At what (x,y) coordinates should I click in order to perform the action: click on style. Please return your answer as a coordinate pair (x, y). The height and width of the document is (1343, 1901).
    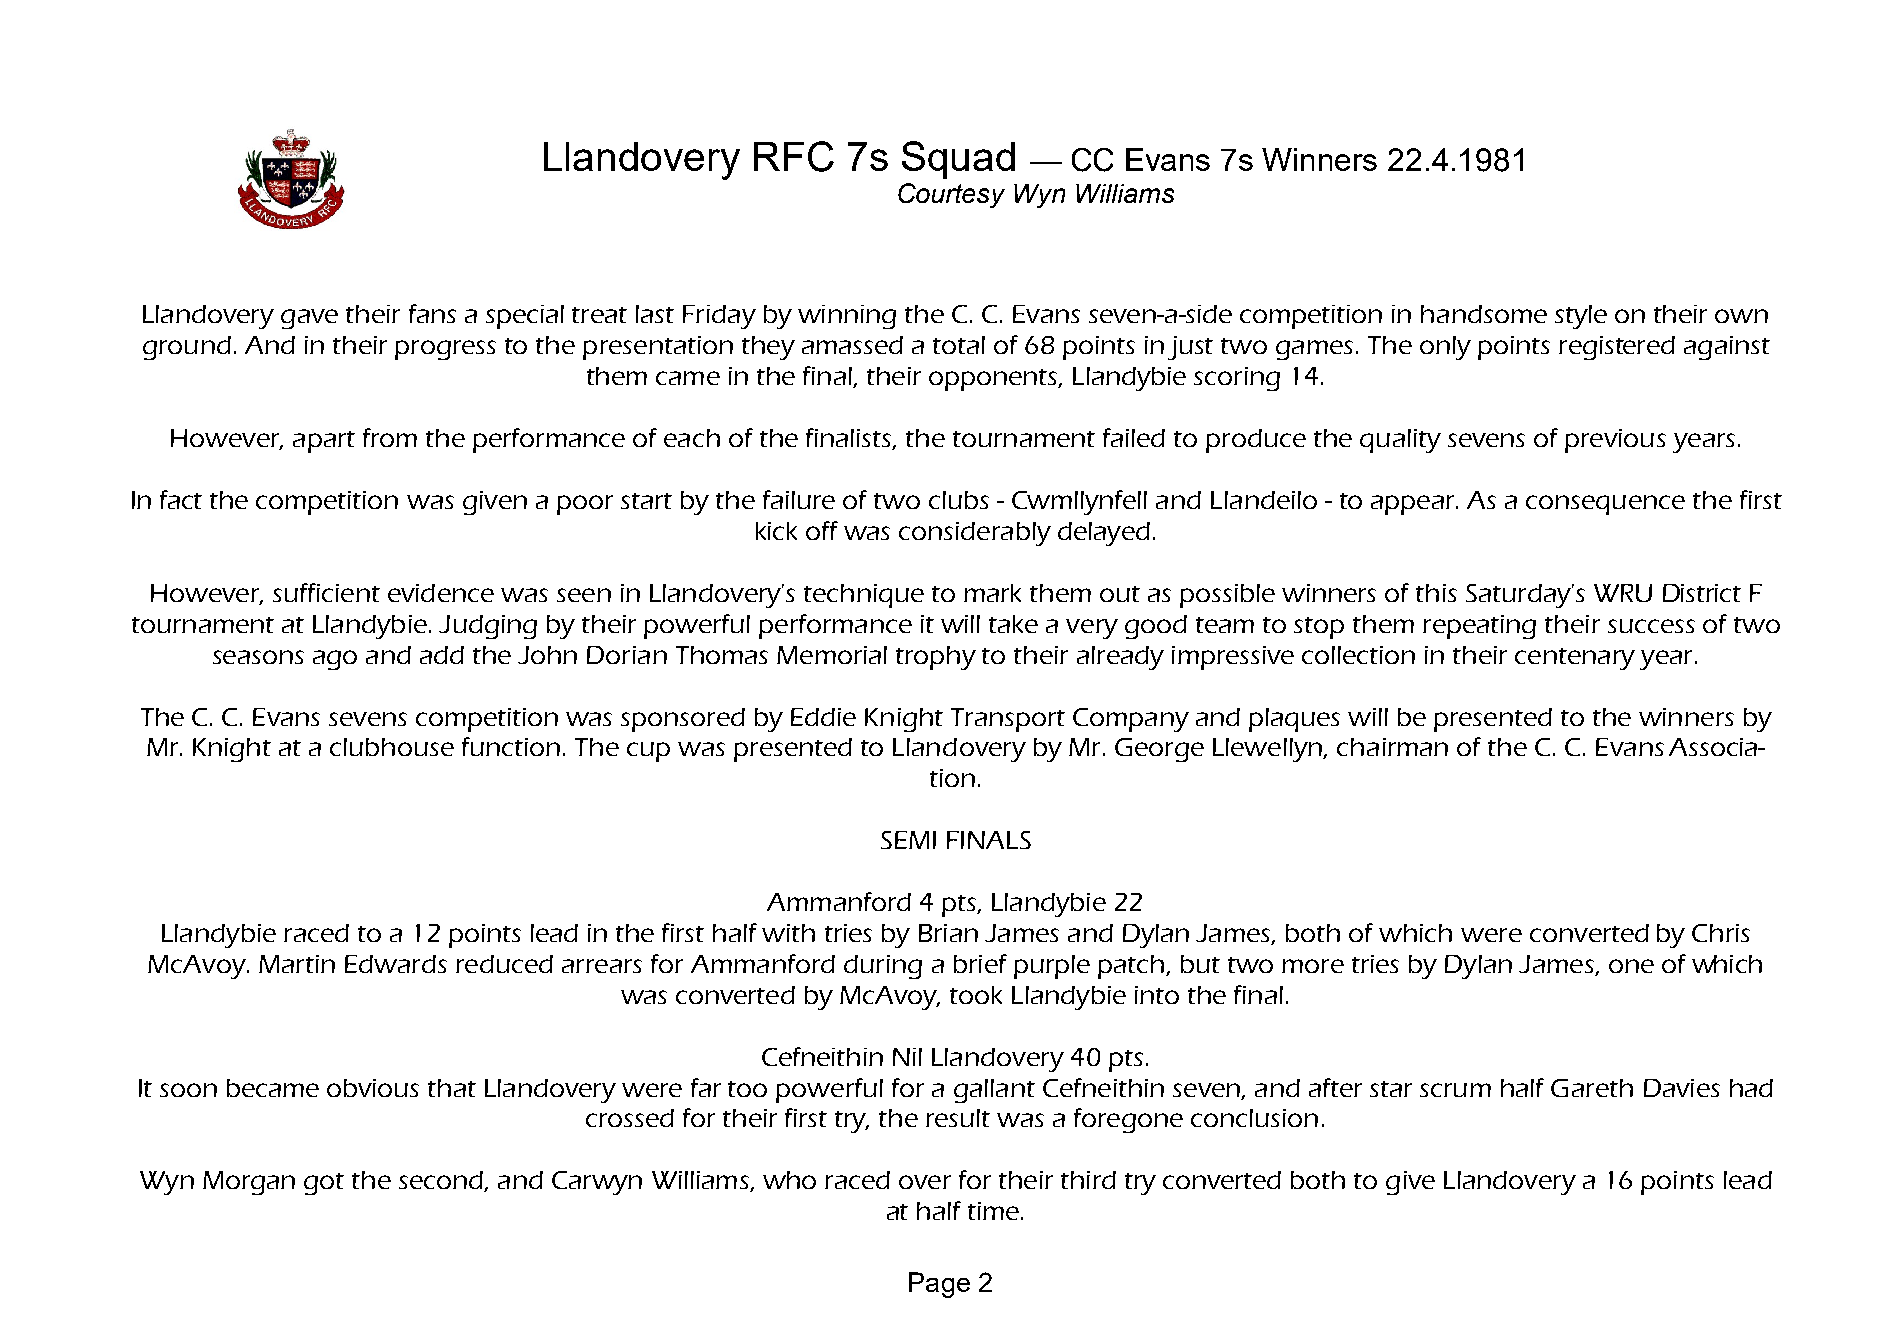
    Looking at the image, I should click on (1581, 317).
